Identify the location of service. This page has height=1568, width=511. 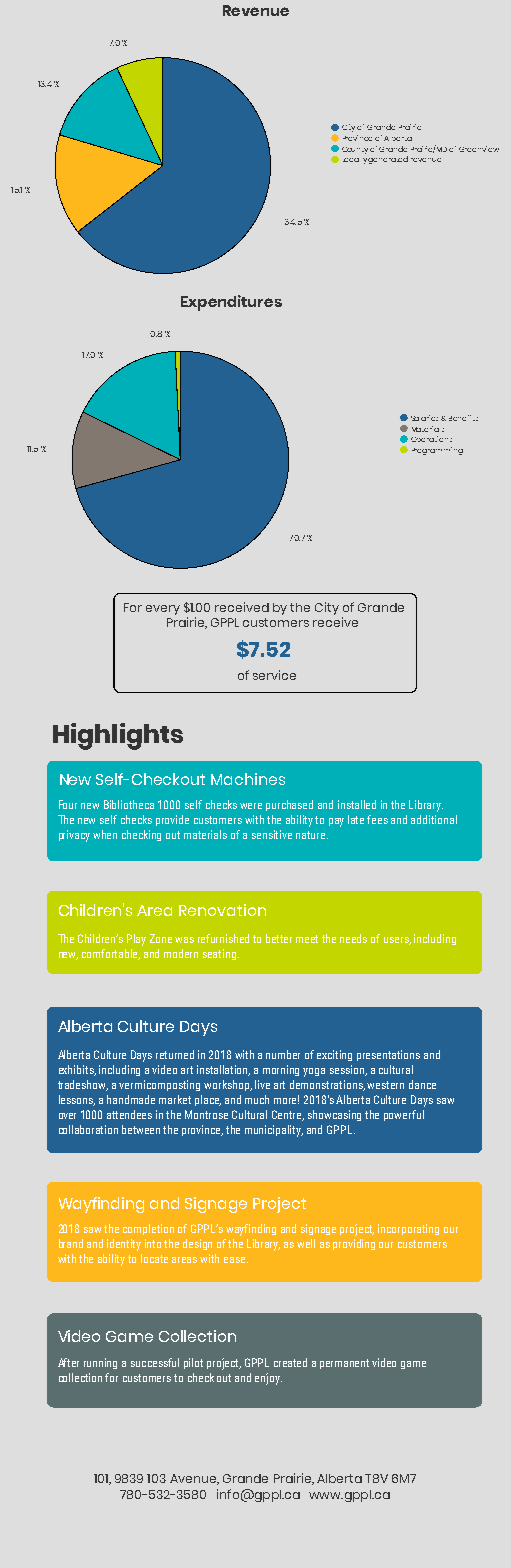
(274, 675).
